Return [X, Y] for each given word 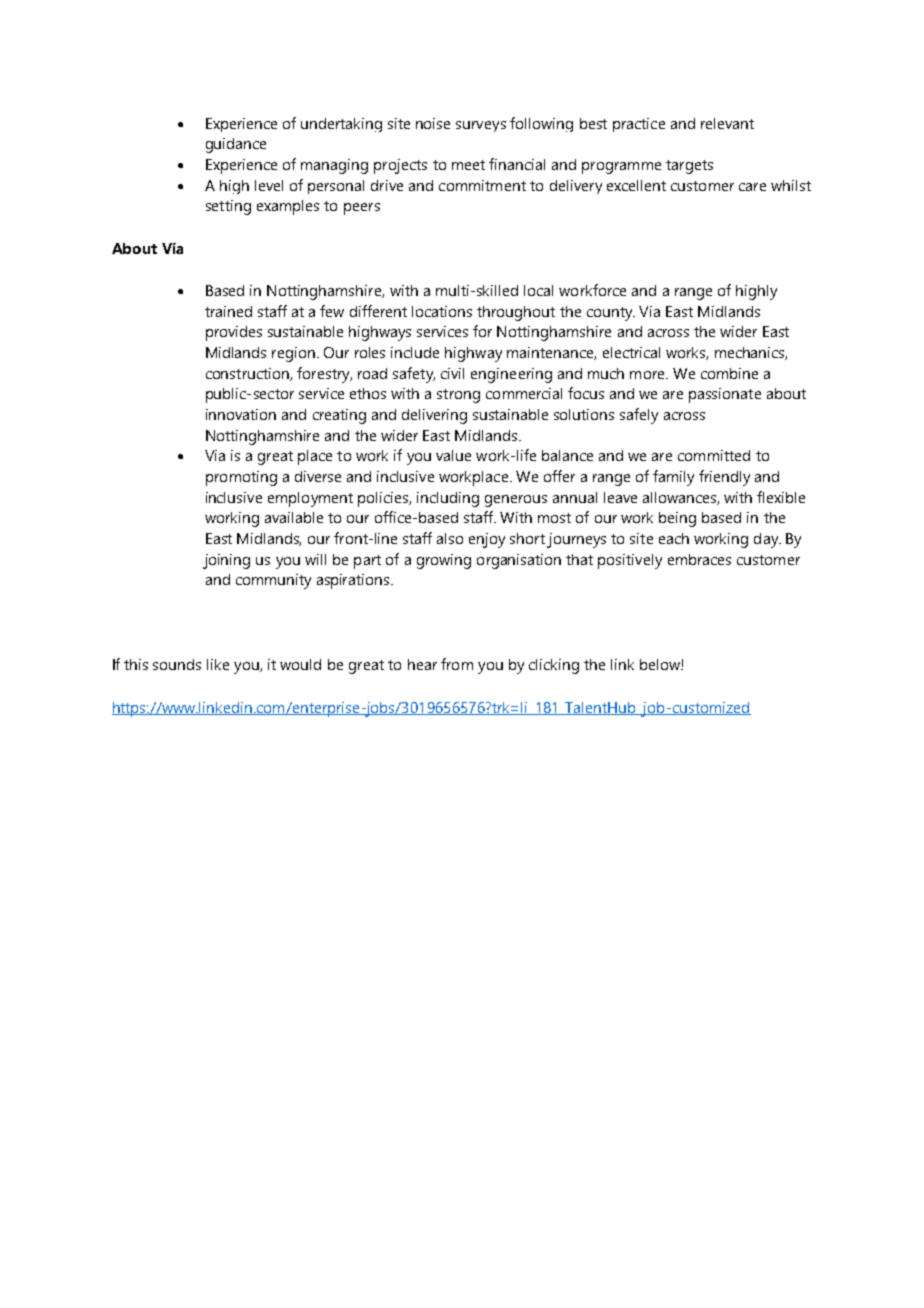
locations [442, 311]
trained [228, 311]
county [611, 314]
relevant [727, 123]
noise [433, 123]
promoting [241, 478]
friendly [724, 478]
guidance [236, 145]
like [218, 664]
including [448, 499]
